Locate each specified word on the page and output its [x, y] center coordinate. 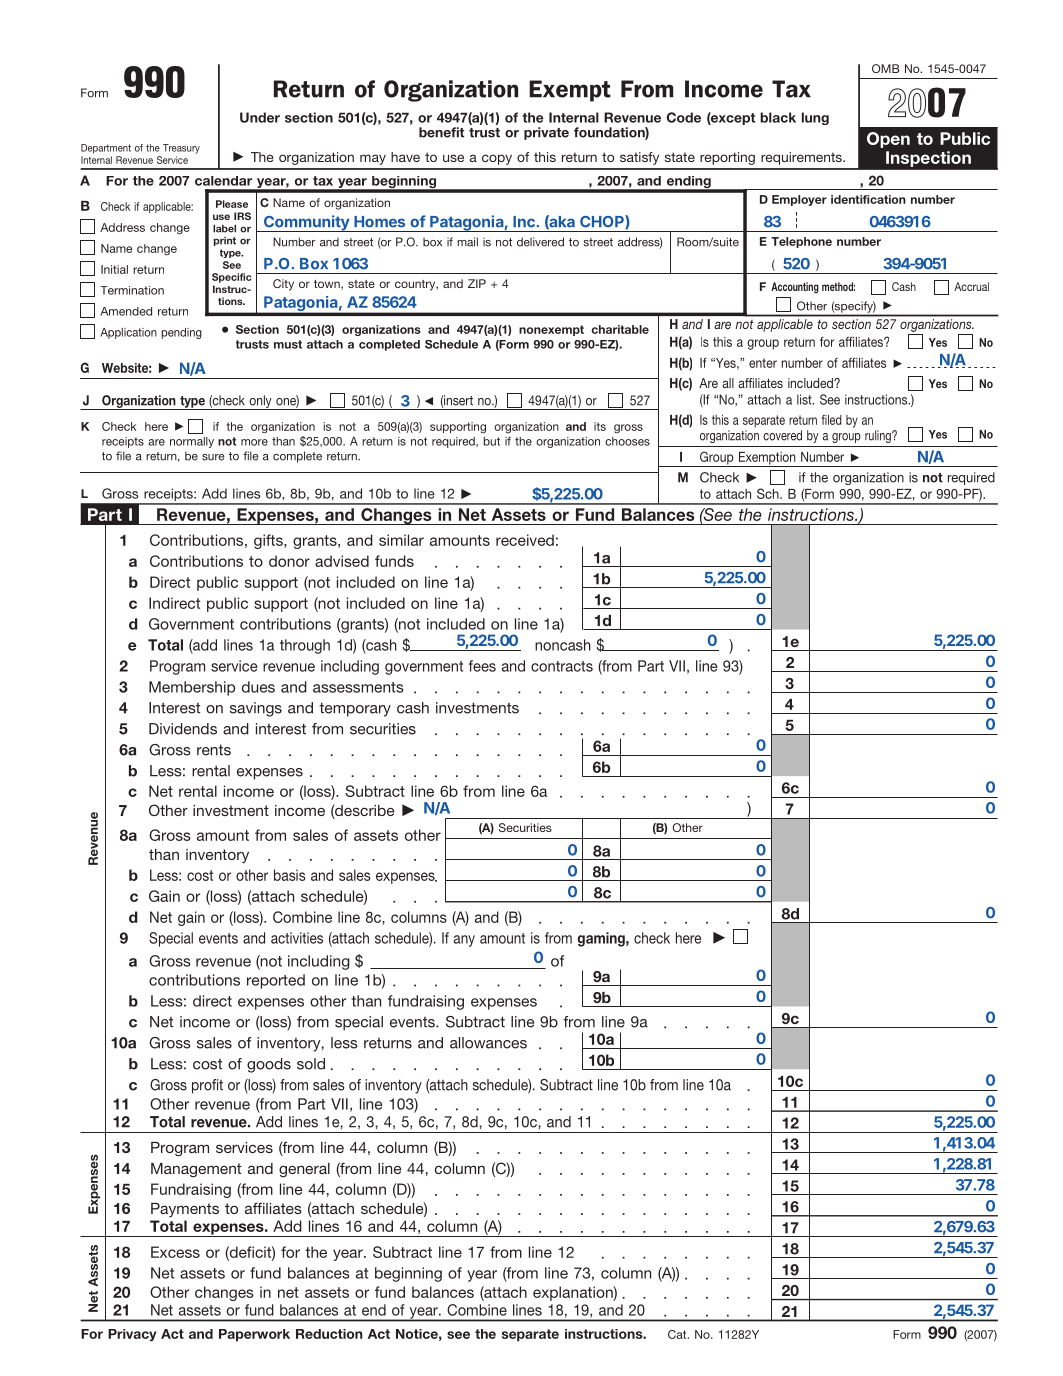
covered [782, 435]
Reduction [329, 1334]
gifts [269, 541]
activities [297, 938]
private [546, 133]
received [525, 540]
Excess [175, 1252]
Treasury [181, 149]
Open [888, 140]
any [464, 941]
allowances [488, 1043]
